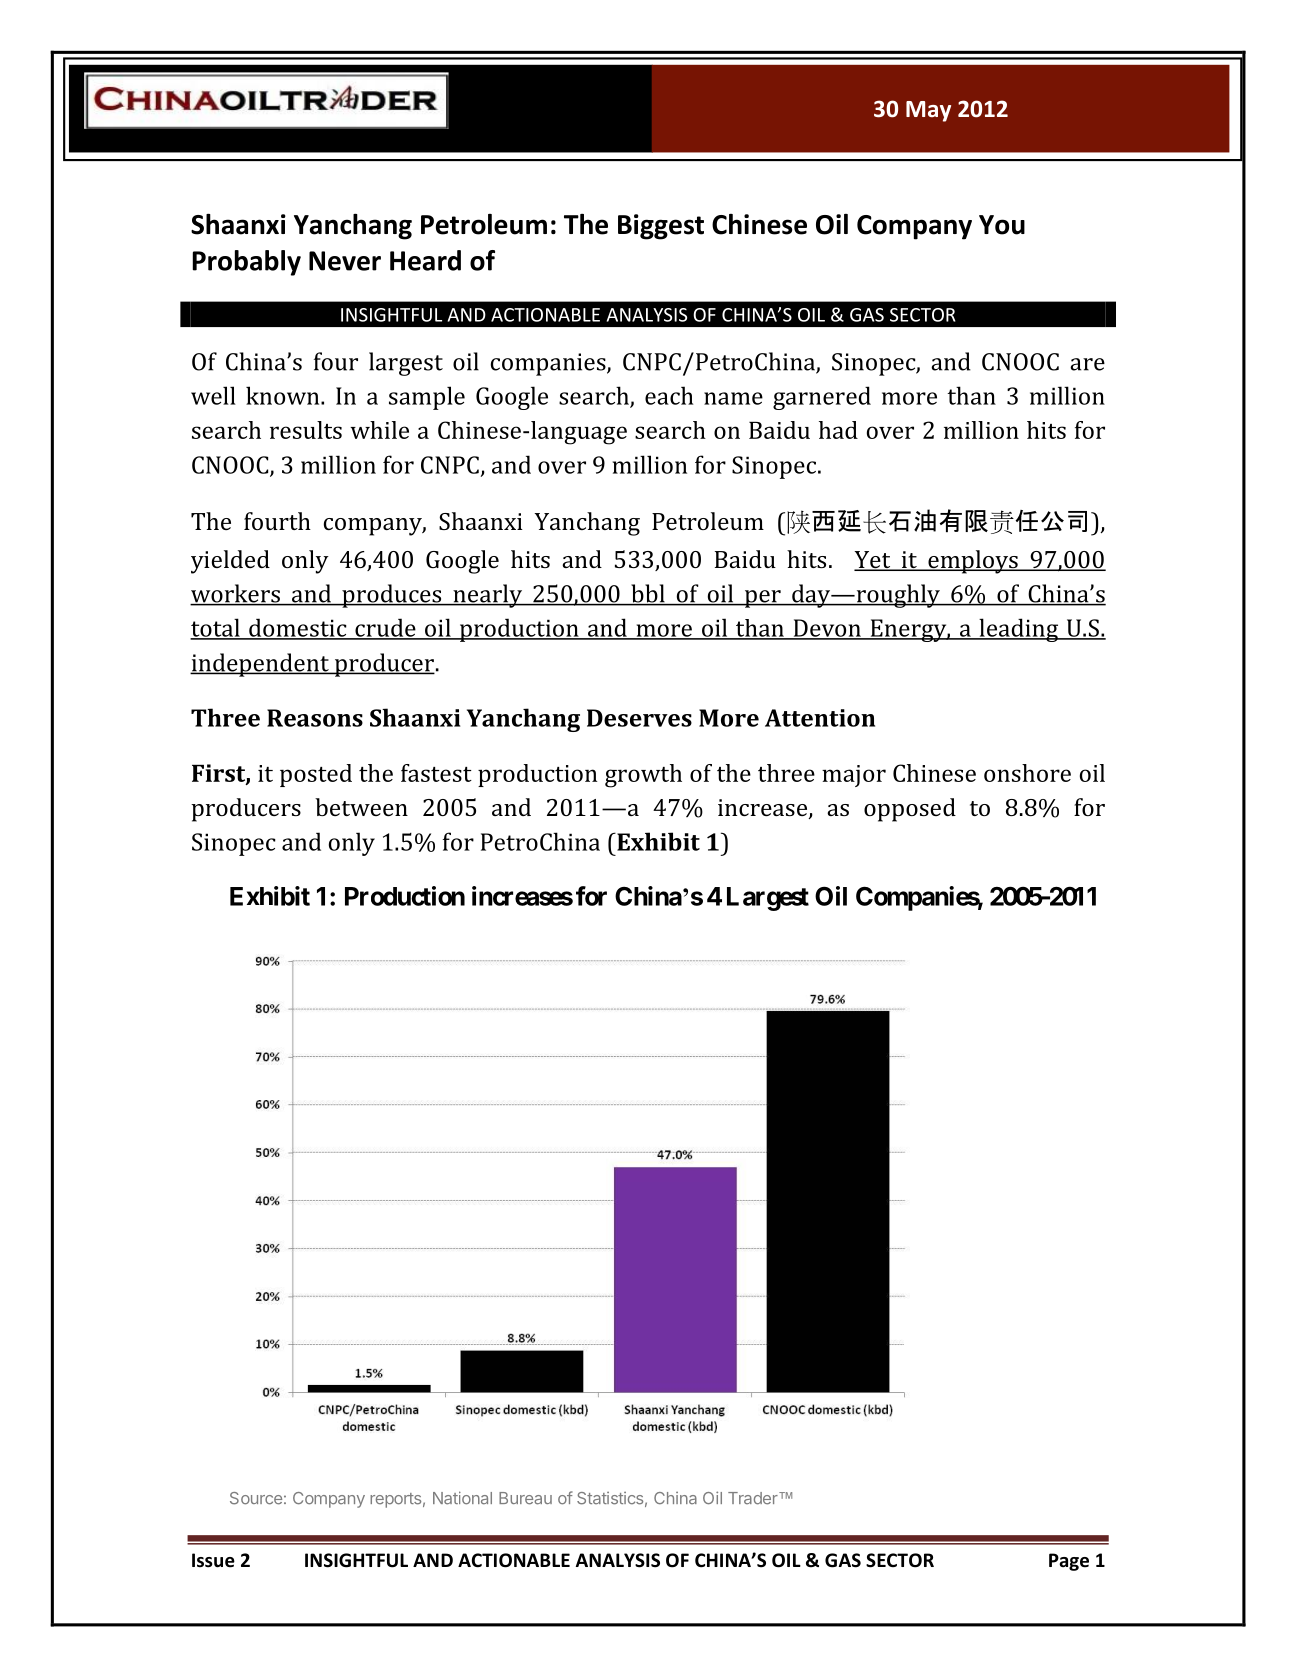 The image size is (1296, 1677). What do you see at coordinates (661, 227) in the image?
I see `Biggest` at bounding box center [661, 227].
